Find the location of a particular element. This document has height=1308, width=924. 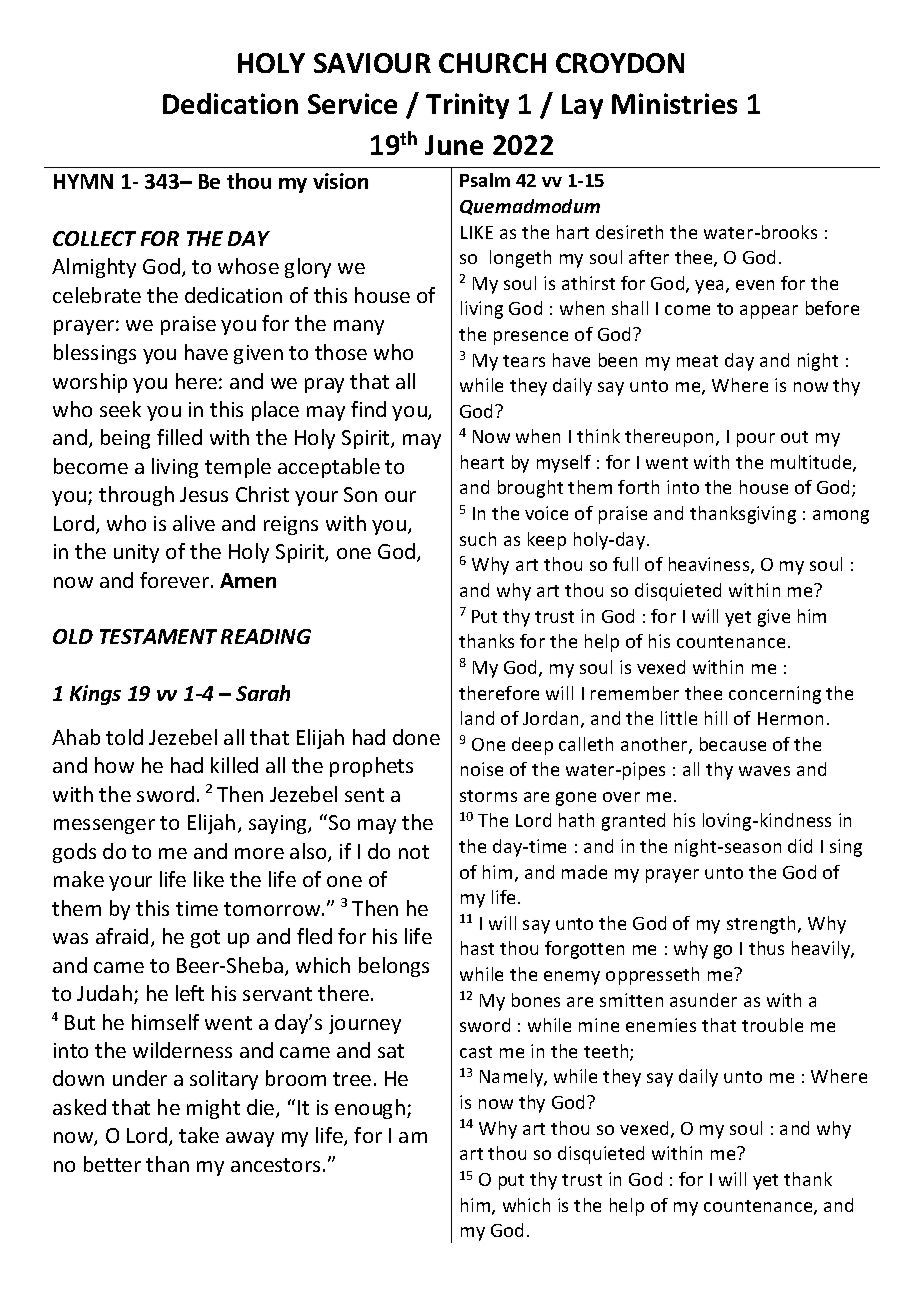

how is located at coordinates (114, 765).
